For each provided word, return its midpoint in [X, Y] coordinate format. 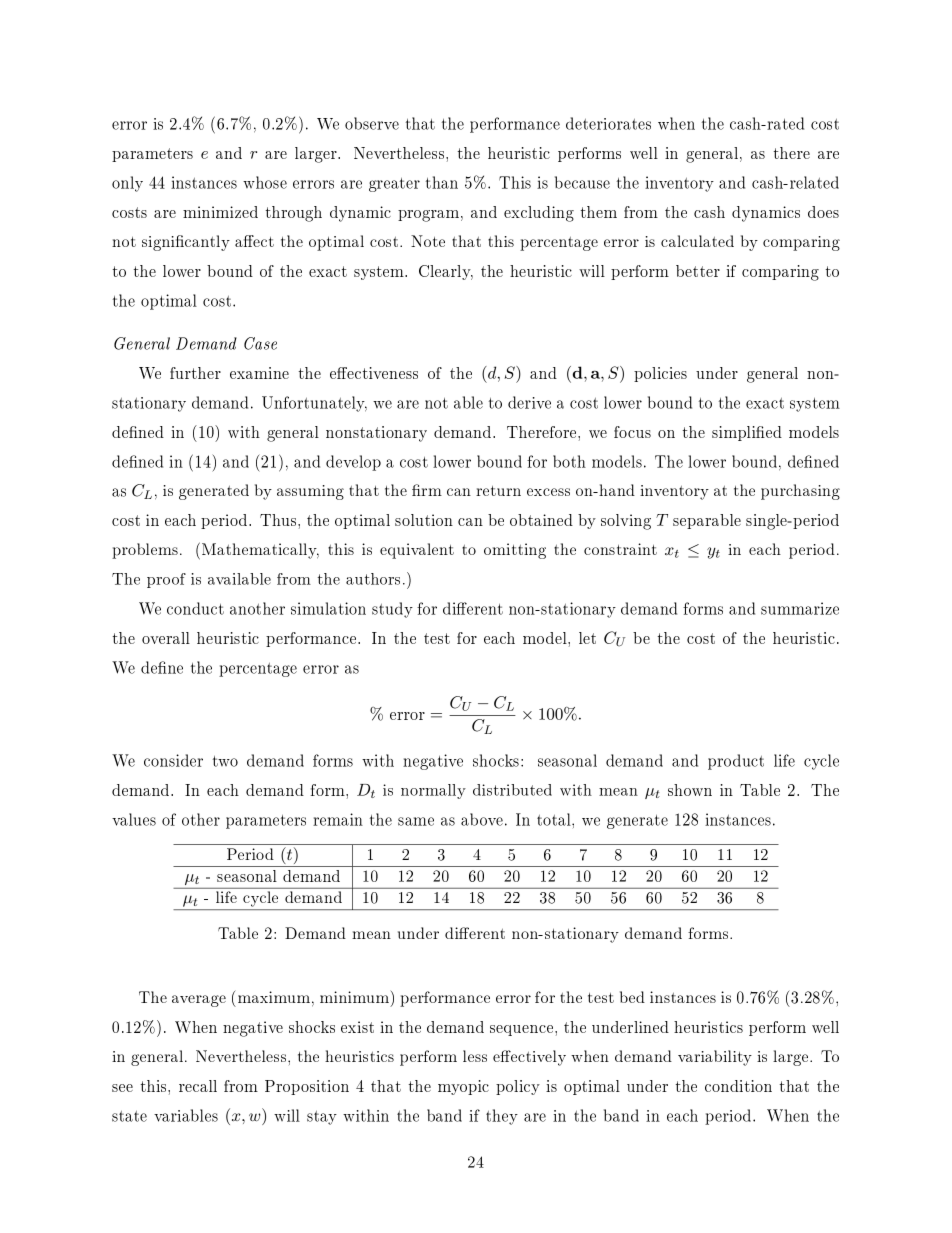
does [823, 212]
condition [738, 1086]
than [442, 182]
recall [198, 1086]
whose [265, 182]
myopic [463, 1087]
